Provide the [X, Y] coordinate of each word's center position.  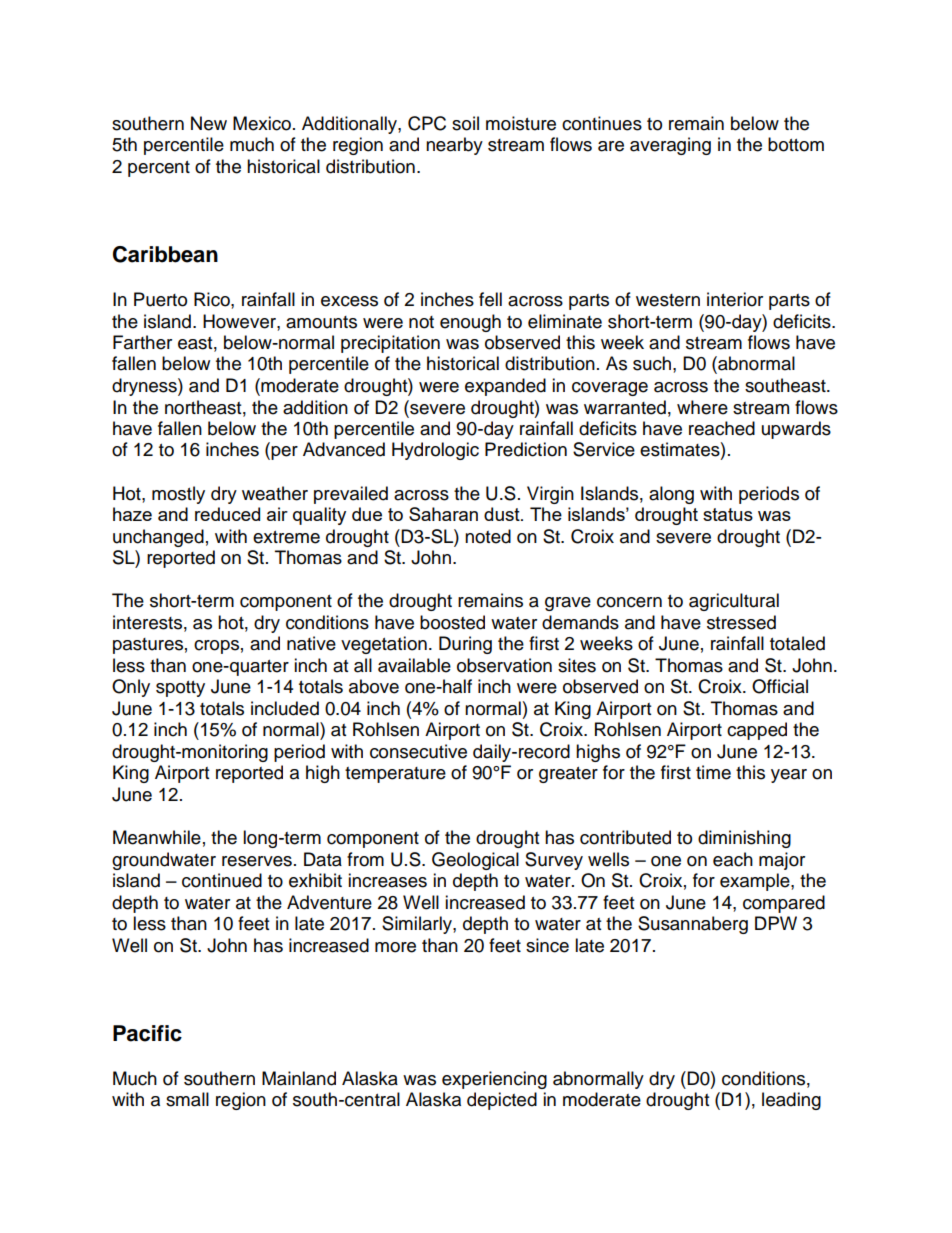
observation [504, 665]
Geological [475, 861]
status [728, 514]
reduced [227, 514]
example [756, 882]
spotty [180, 689]
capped [757, 731]
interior [735, 299]
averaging [670, 146]
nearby [454, 146]
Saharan [443, 514]
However [240, 321]
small [187, 1099]
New [209, 123]
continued [222, 880]
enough [470, 323]
